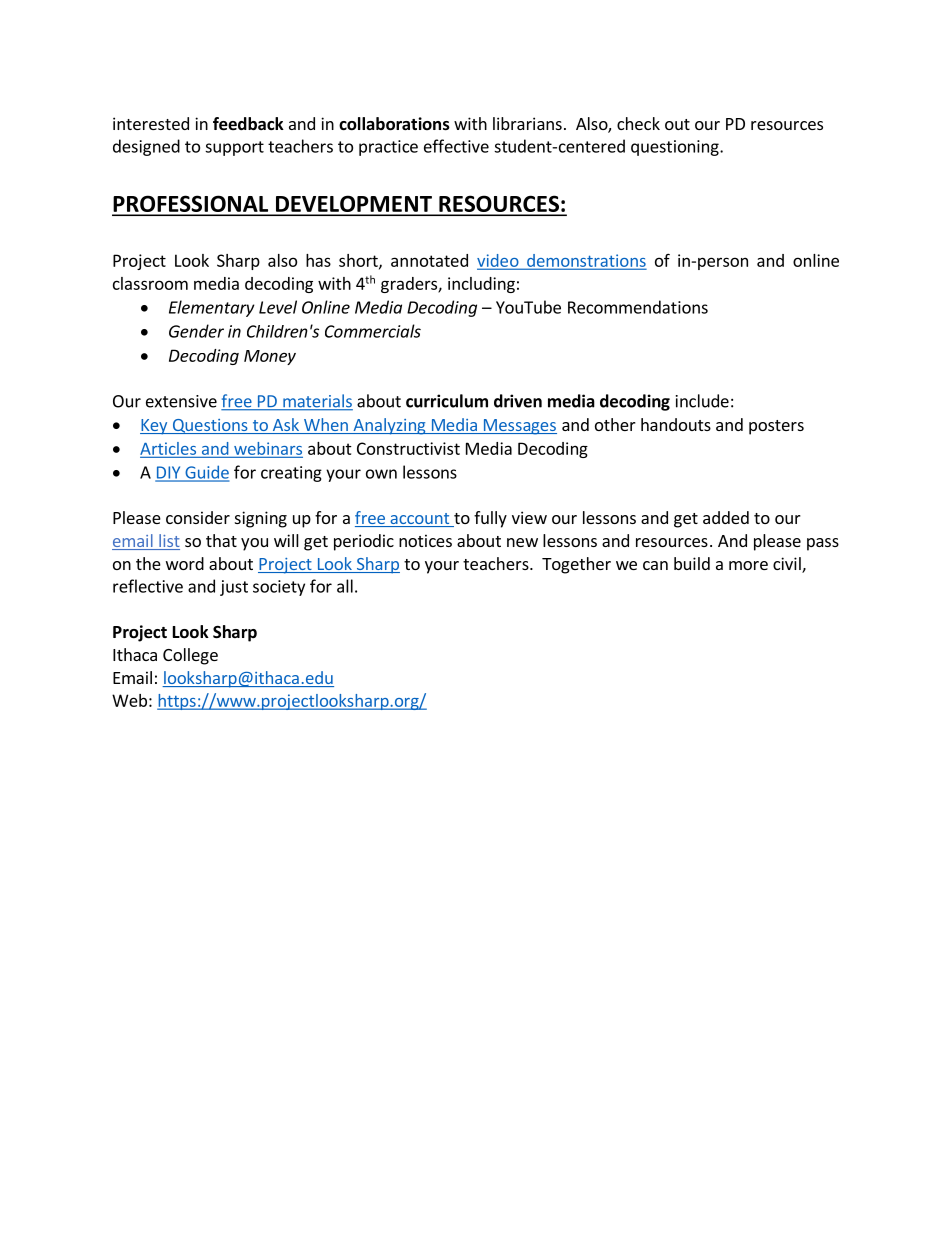 The width and height of the screenshot is (952, 1233). What do you see at coordinates (456, 146) in the screenshot?
I see `effective` at bounding box center [456, 146].
